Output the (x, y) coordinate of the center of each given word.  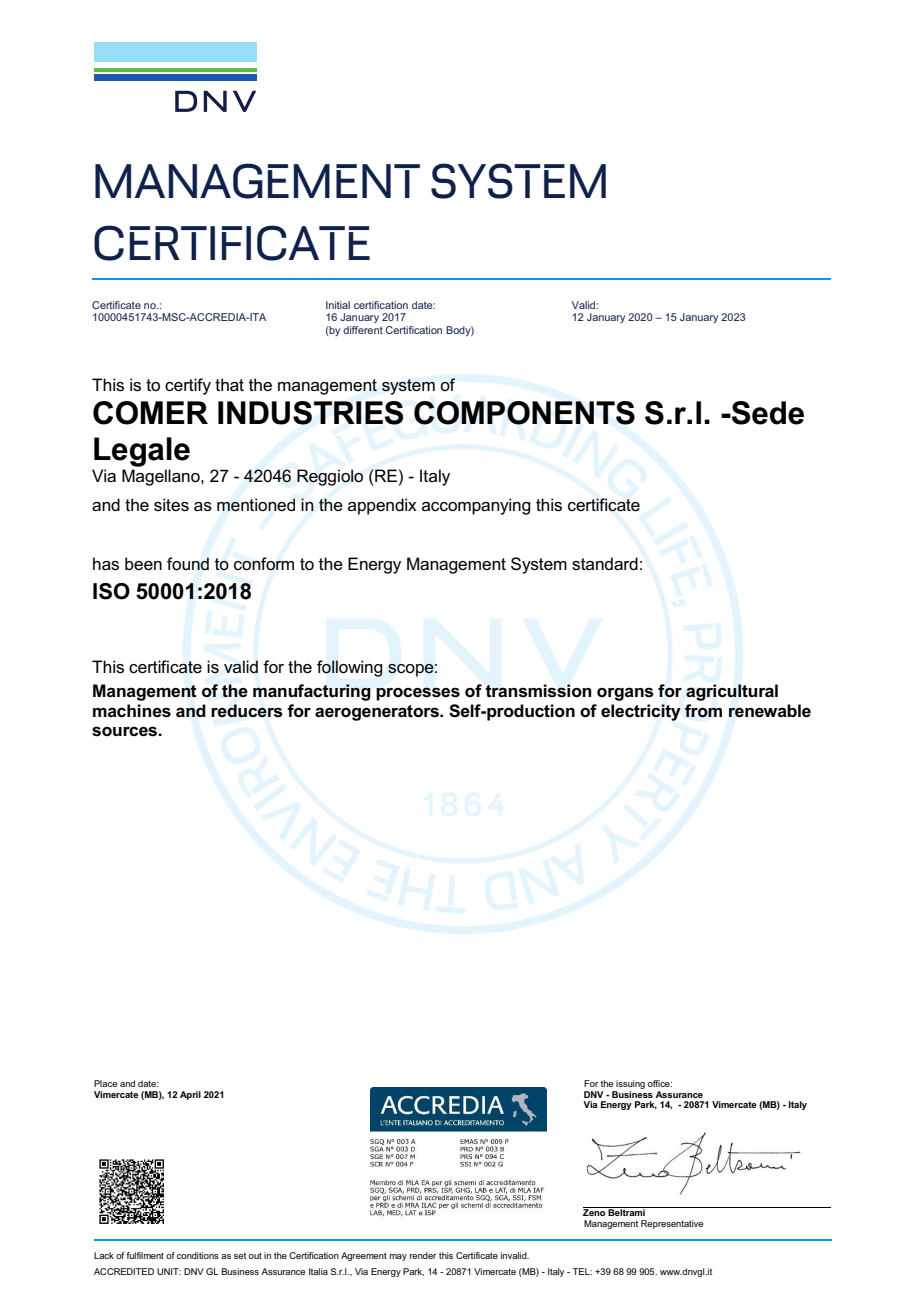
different (363, 330)
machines (132, 711)
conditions (198, 1255)
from (703, 711)
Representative (672, 1224)
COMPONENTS (524, 413)
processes (418, 694)
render (423, 1255)
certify (188, 386)
